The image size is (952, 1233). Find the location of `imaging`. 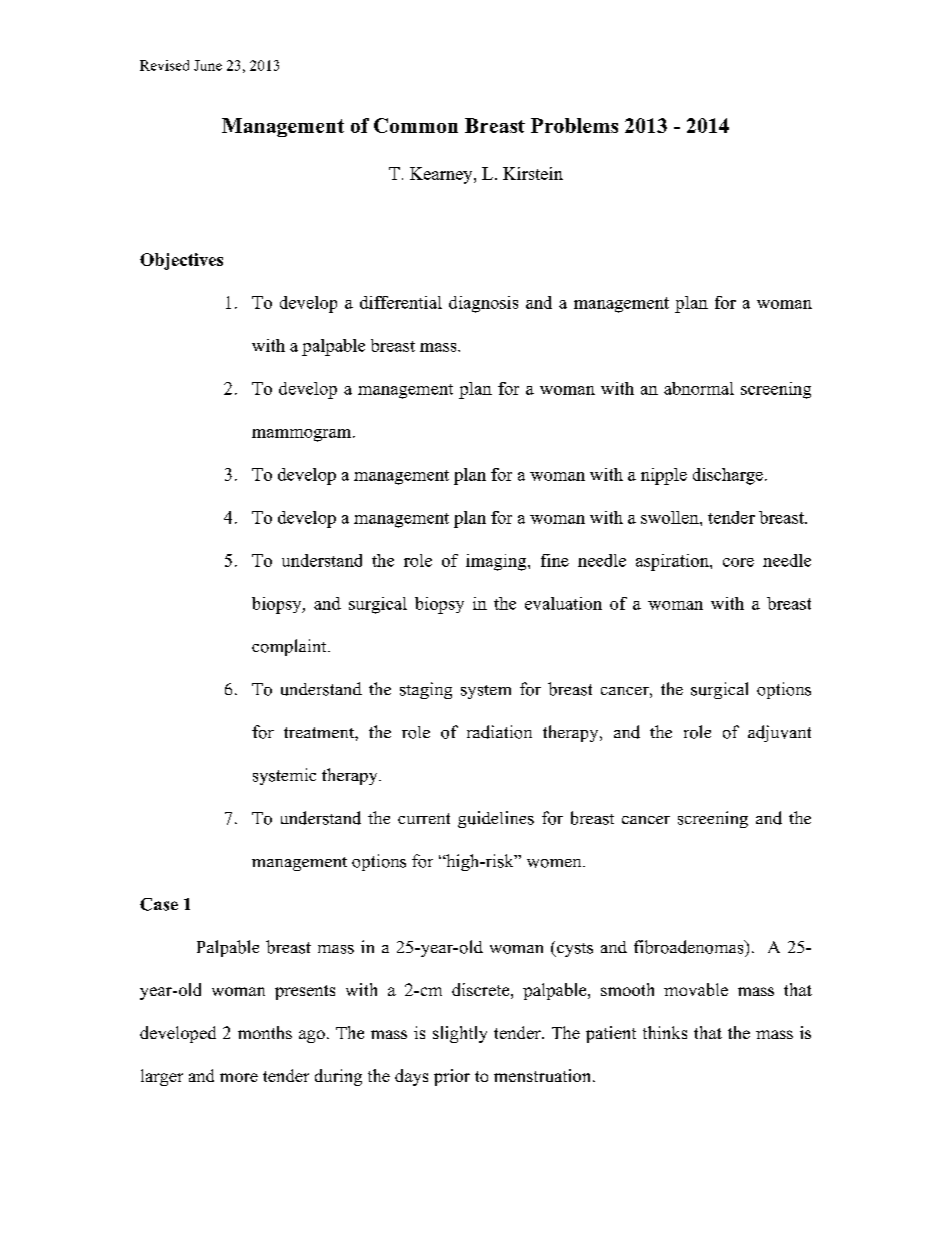

imaging is located at coordinates (497, 562).
